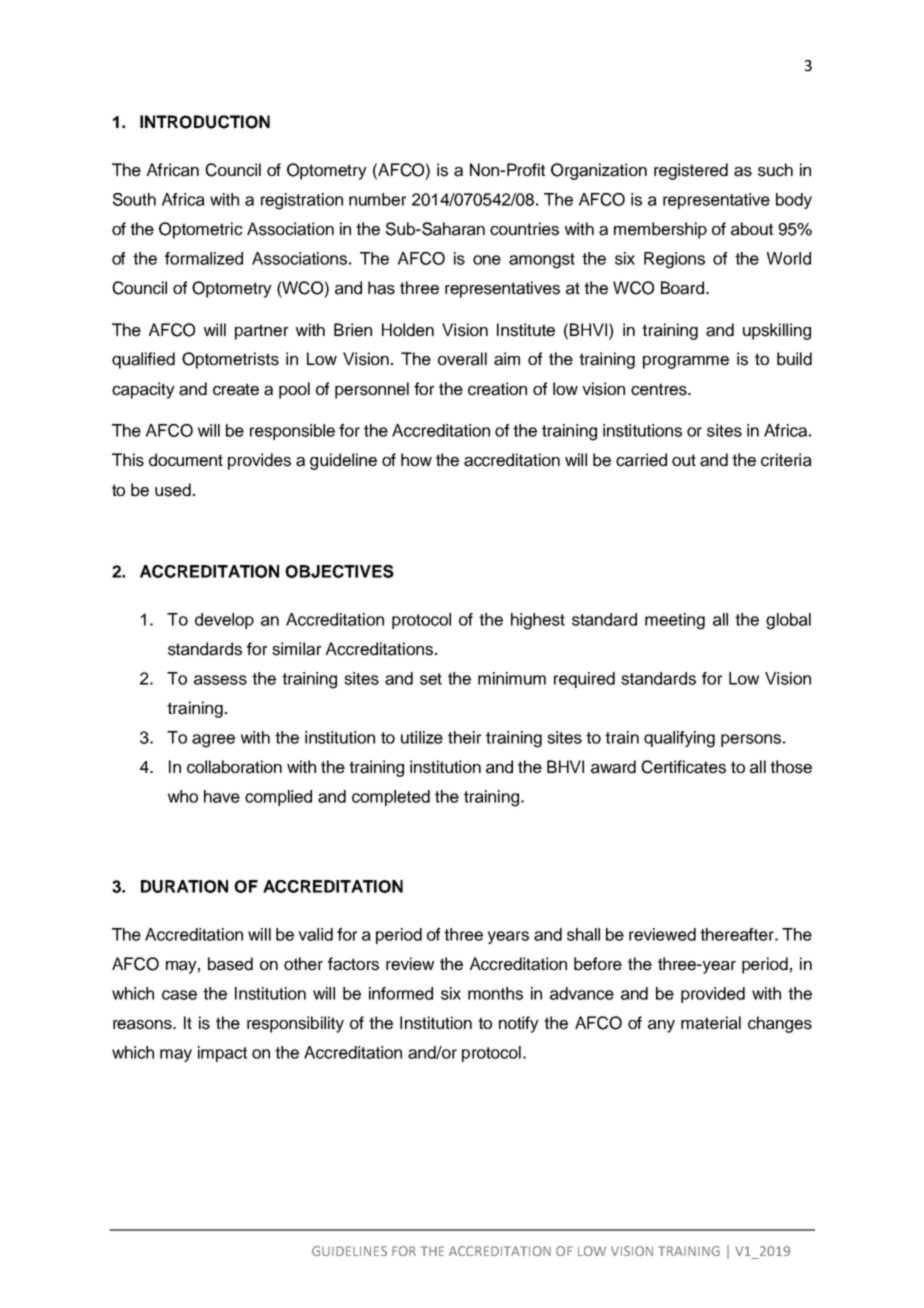 The image size is (924, 1308). Describe the element at coordinates (495, 993) in the screenshot. I see `months` at that location.
